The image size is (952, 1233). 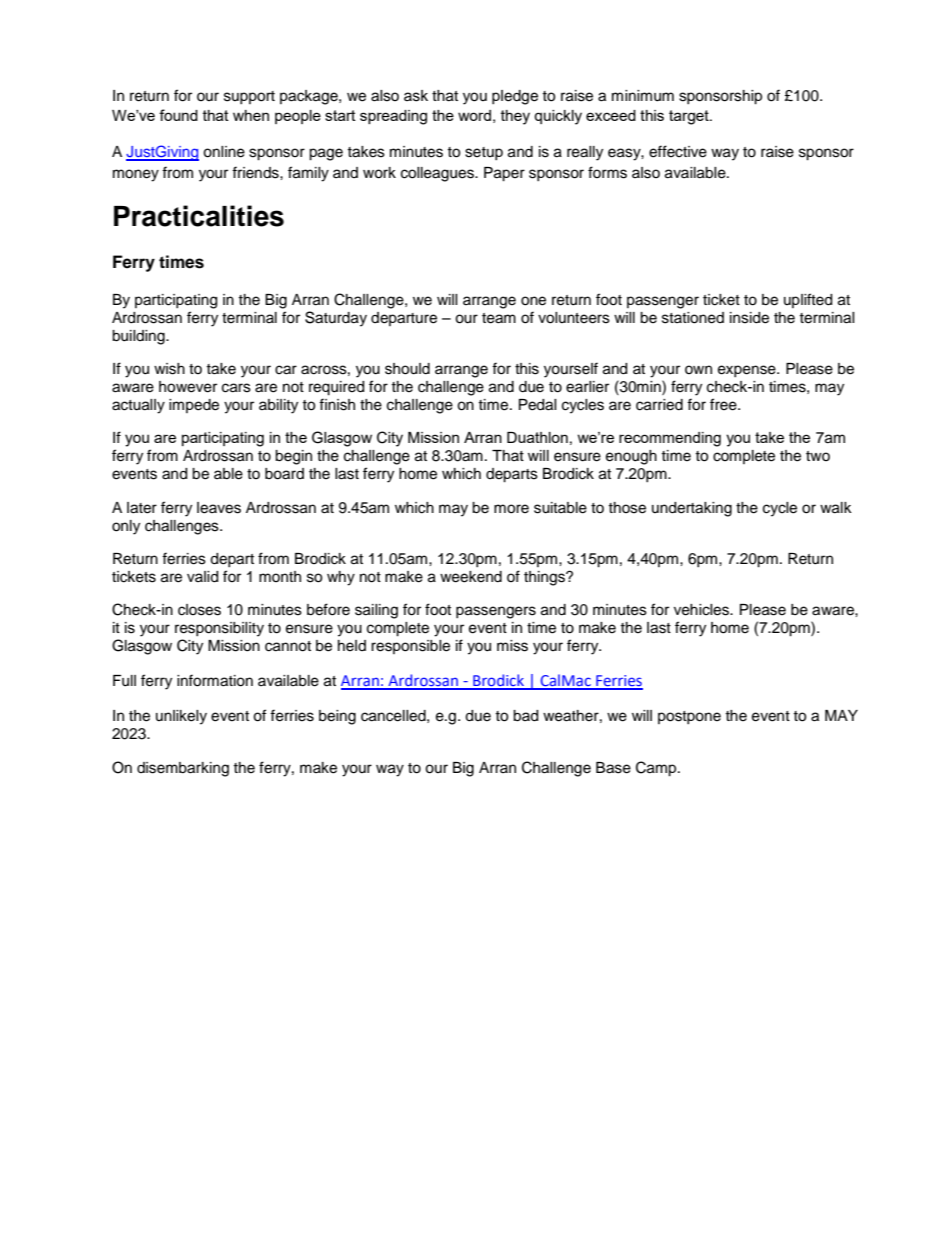 What do you see at coordinates (202, 577) in the page?
I see `valid` at bounding box center [202, 577].
